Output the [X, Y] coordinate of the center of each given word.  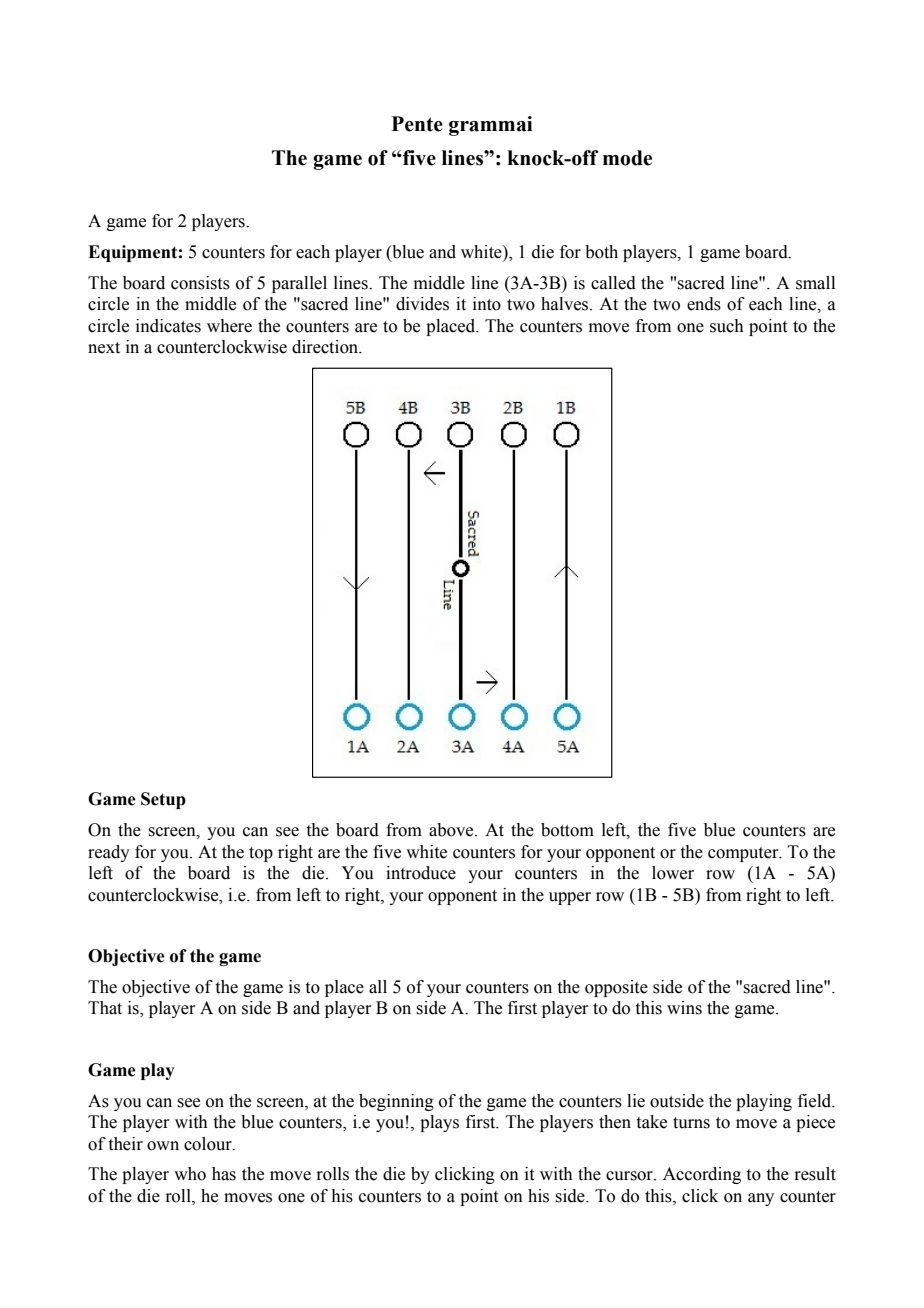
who [190, 1174]
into [487, 304]
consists [200, 283]
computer [744, 854]
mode [627, 158]
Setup [163, 800]
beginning [396, 1102]
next [104, 348]
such [727, 326]
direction [326, 347]
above [452, 830]
